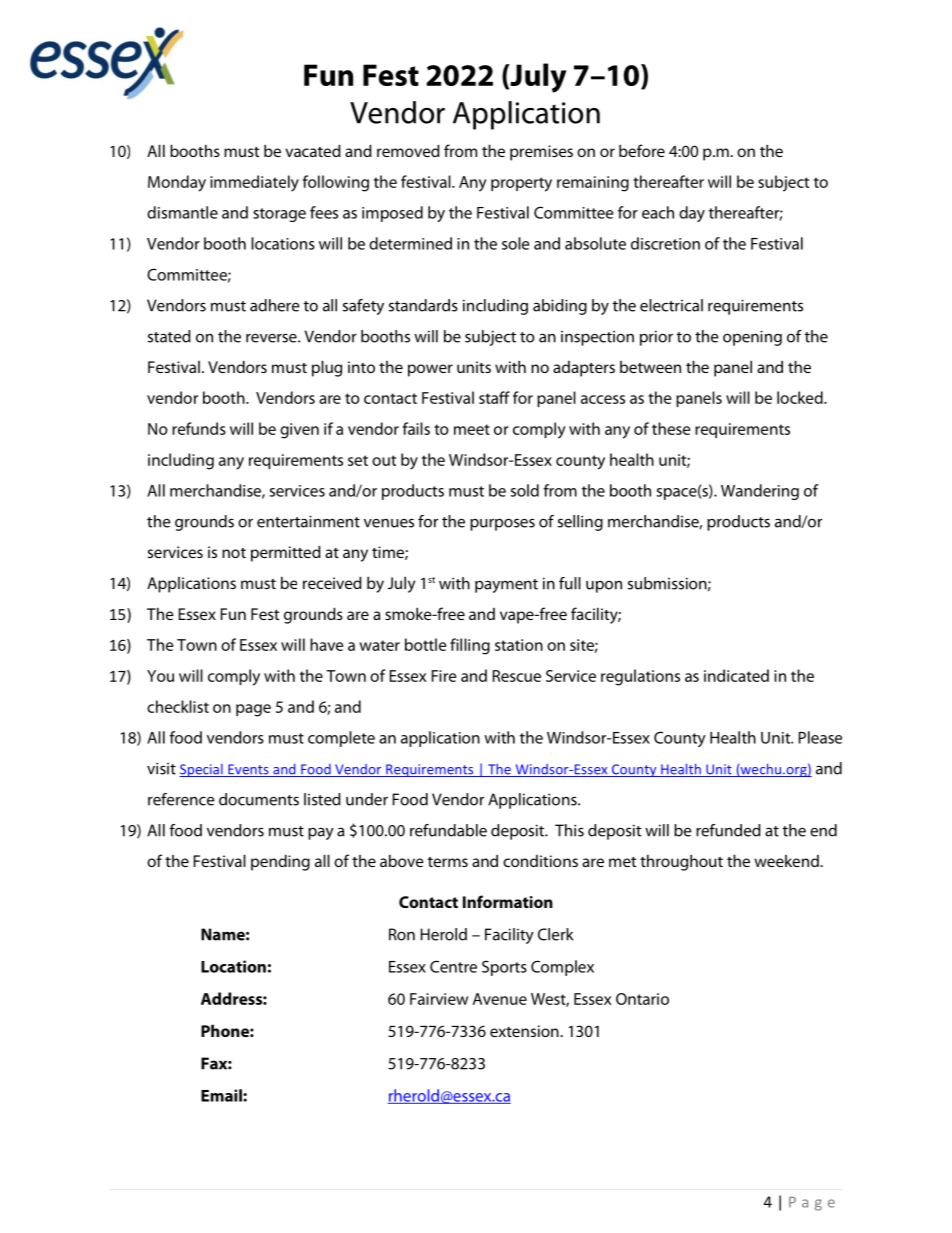 The height and width of the image is (1233, 952). Describe the element at coordinates (448, 830) in the image. I see `refundable` at that location.
